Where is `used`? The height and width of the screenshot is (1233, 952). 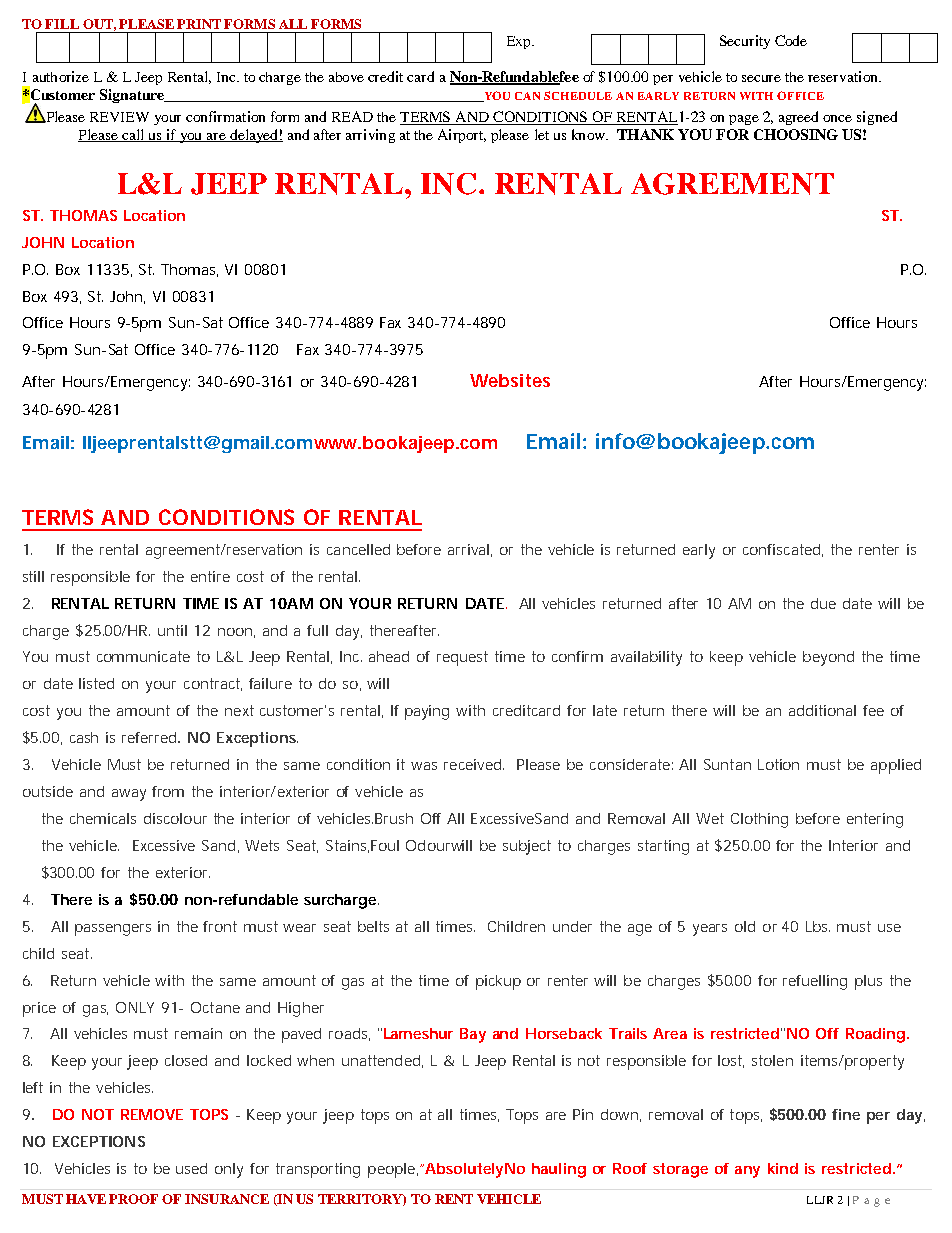 used is located at coordinates (191, 1168).
